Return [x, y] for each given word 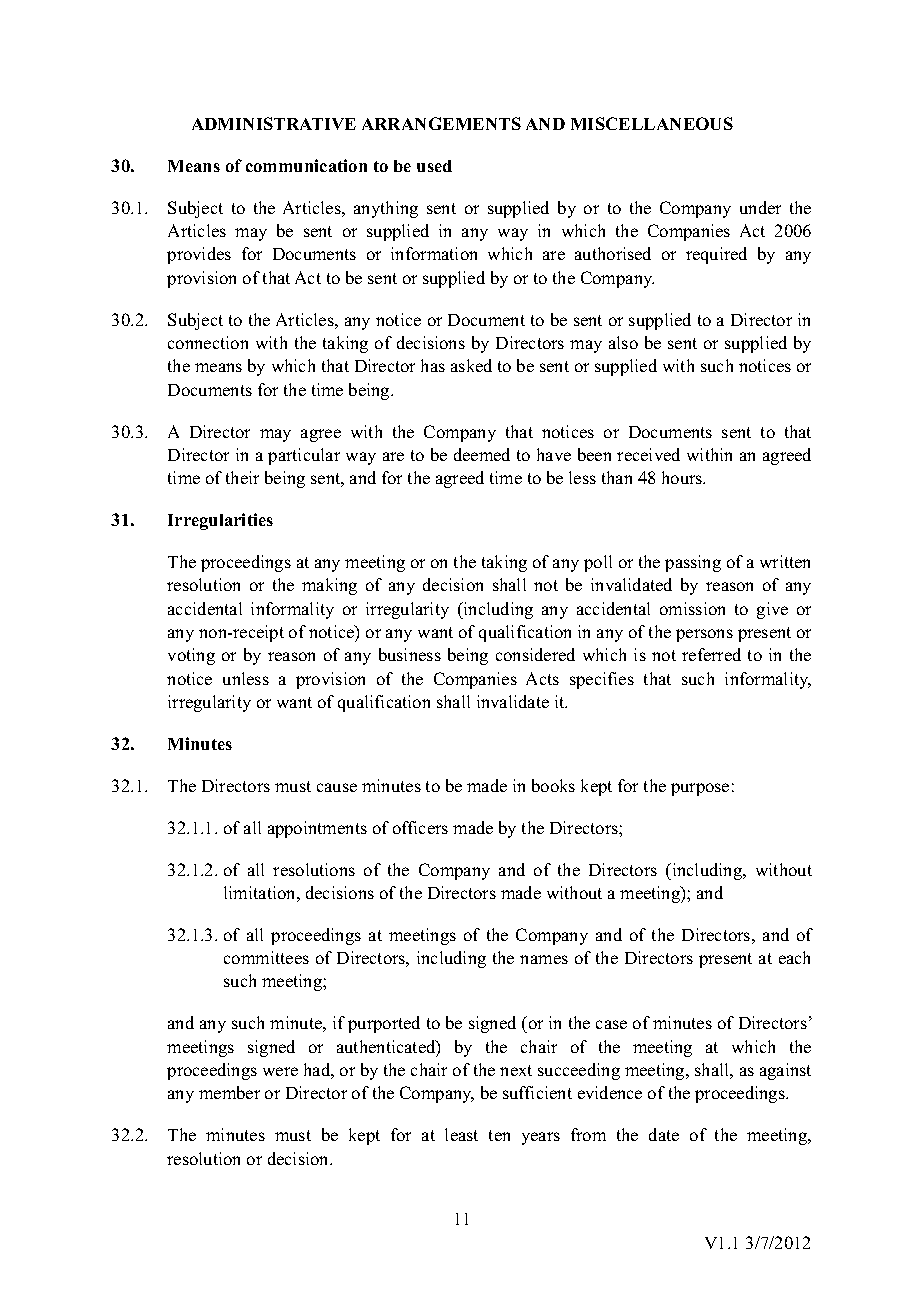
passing [693, 563]
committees [266, 957]
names [544, 959]
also [623, 342]
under [760, 207]
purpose [700, 789]
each [794, 957]
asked [471, 365]
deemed [482, 454]
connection [208, 342]
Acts [542, 678]
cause [337, 787]
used [434, 166]
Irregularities [220, 521]
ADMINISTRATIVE [274, 123]
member [229, 1092]
